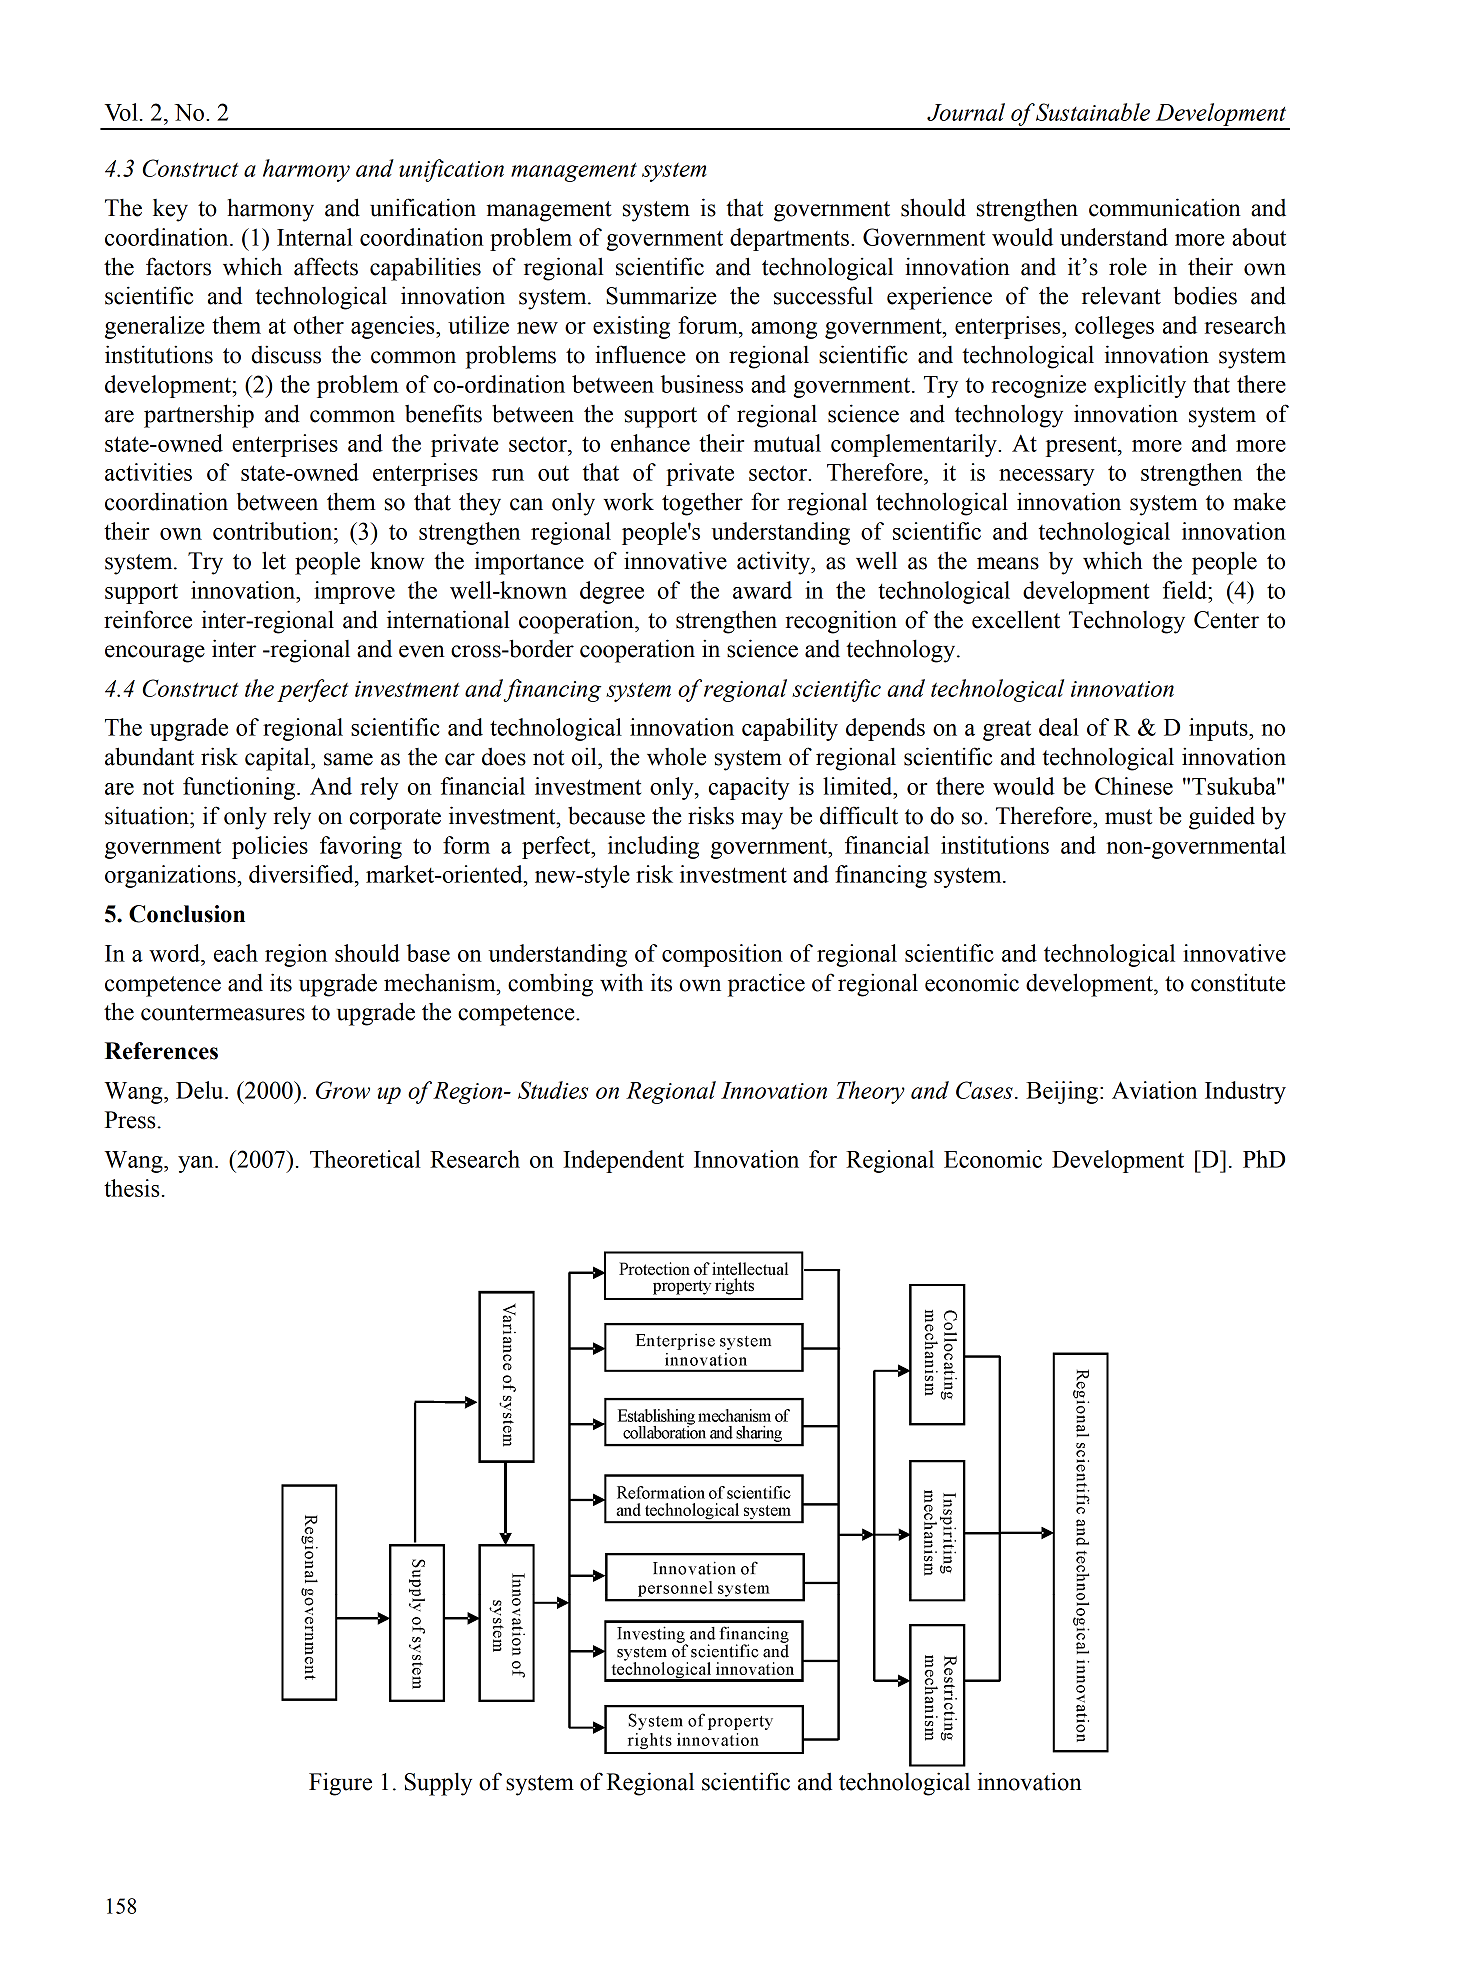 The image size is (1459, 1981). What do you see at coordinates (1093, 112) in the screenshot?
I see `Sustainable` at bounding box center [1093, 112].
